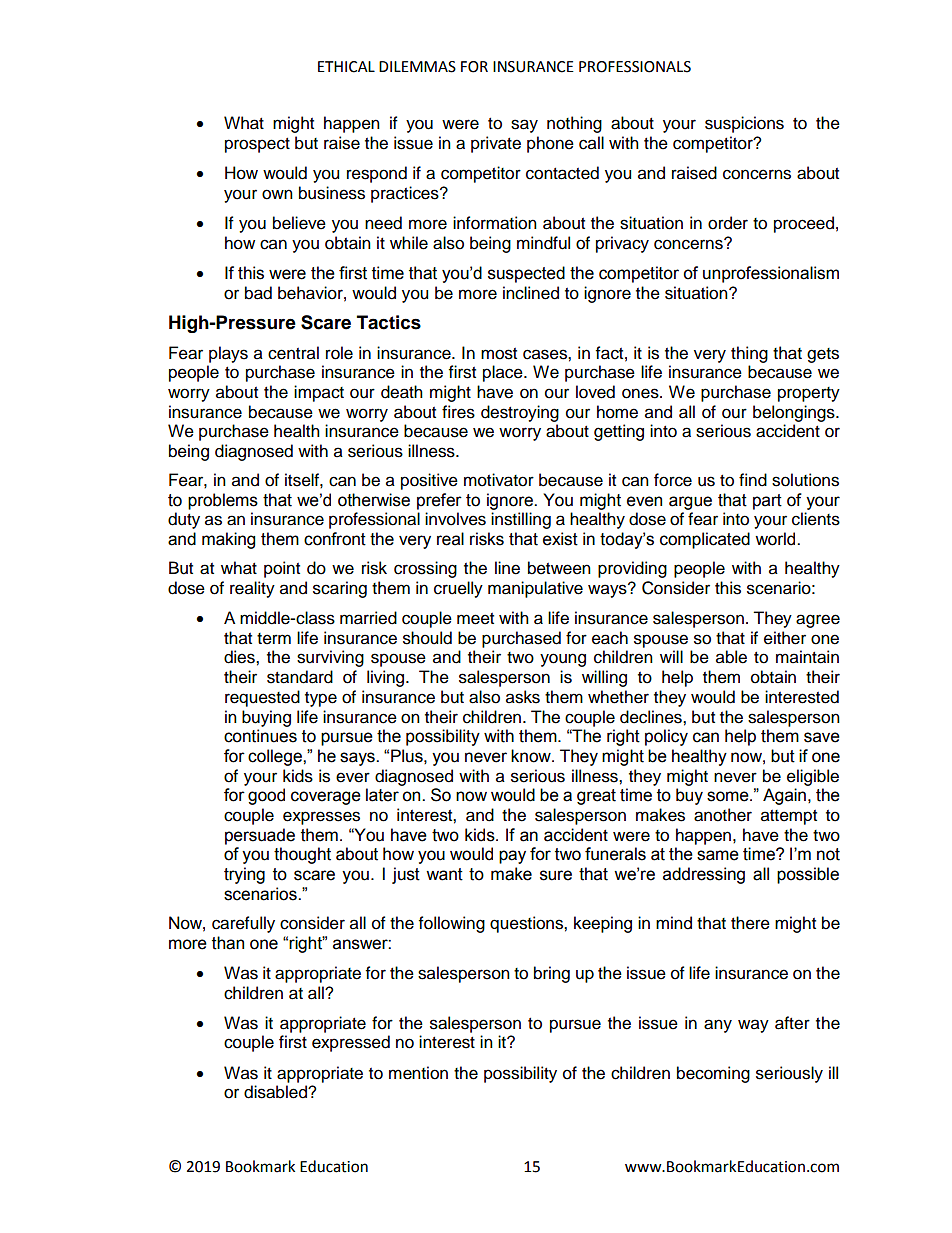 The width and height of the page is (952, 1233). What do you see at coordinates (293, 353) in the page?
I see `central` at bounding box center [293, 353].
